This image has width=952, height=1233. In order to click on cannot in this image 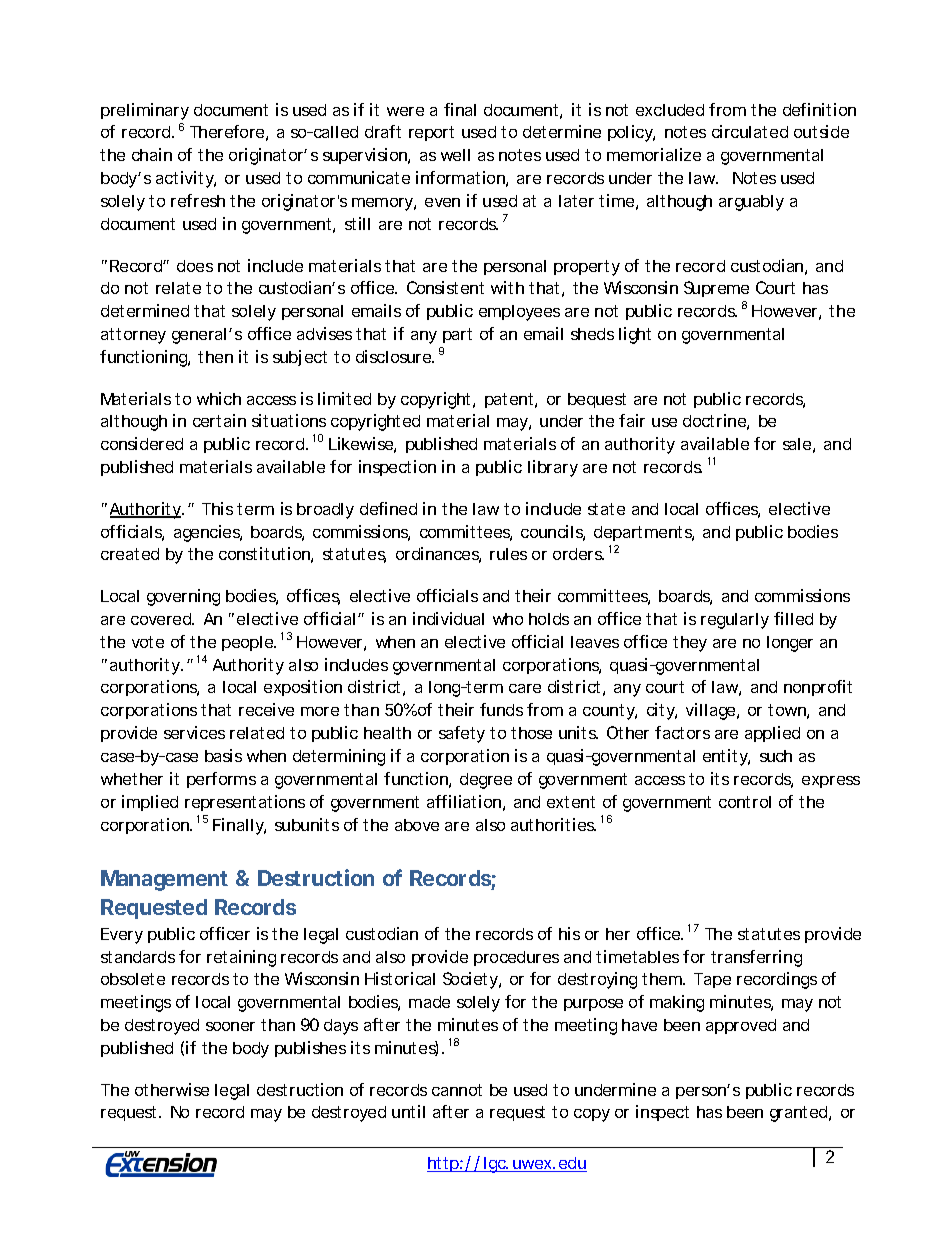, I will do `click(457, 1090)`.
